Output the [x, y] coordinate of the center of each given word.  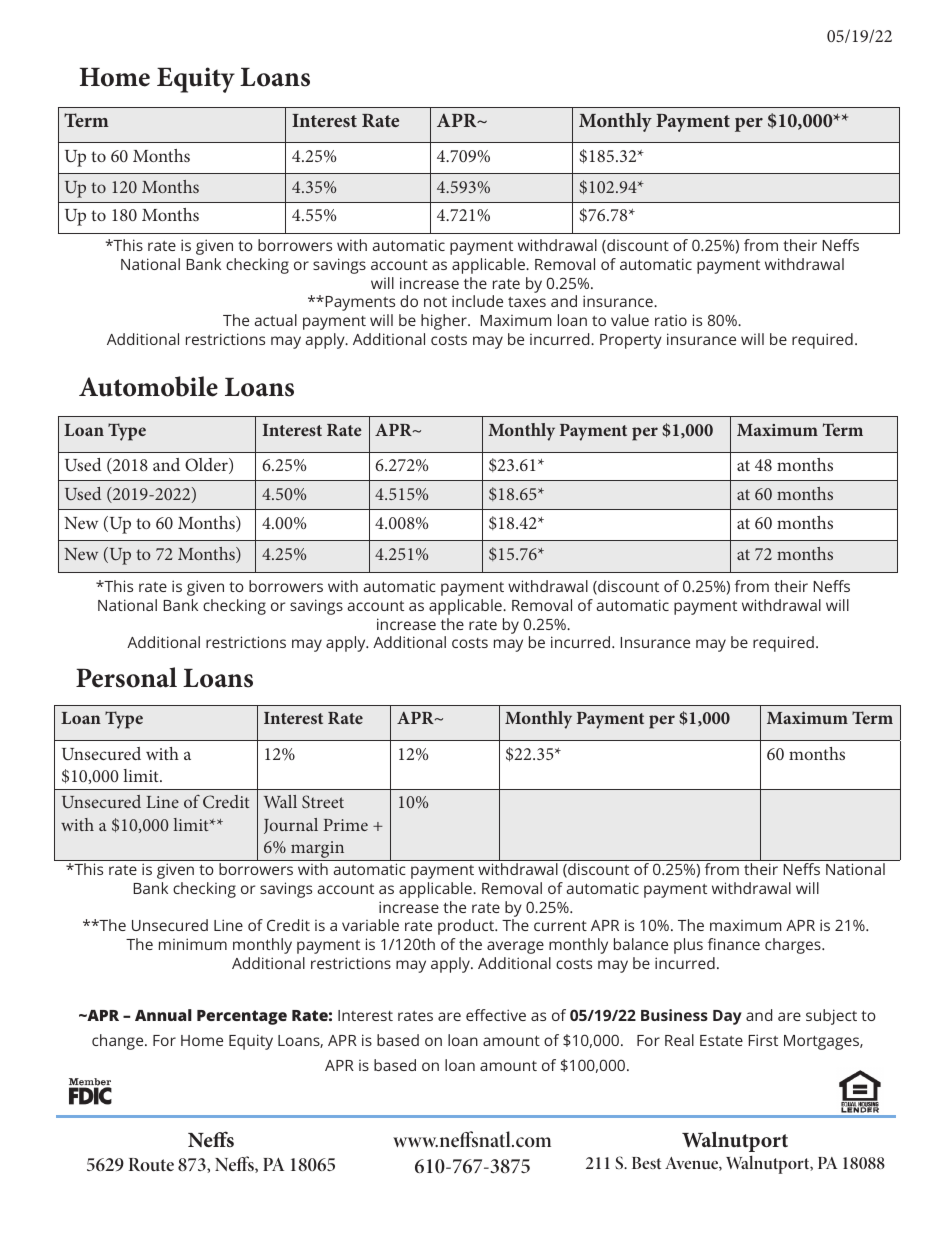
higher [445, 322]
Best [646, 1163]
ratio [671, 320]
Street [323, 802]
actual [275, 320]
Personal [126, 677]
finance [734, 944]
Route [151, 1164]
